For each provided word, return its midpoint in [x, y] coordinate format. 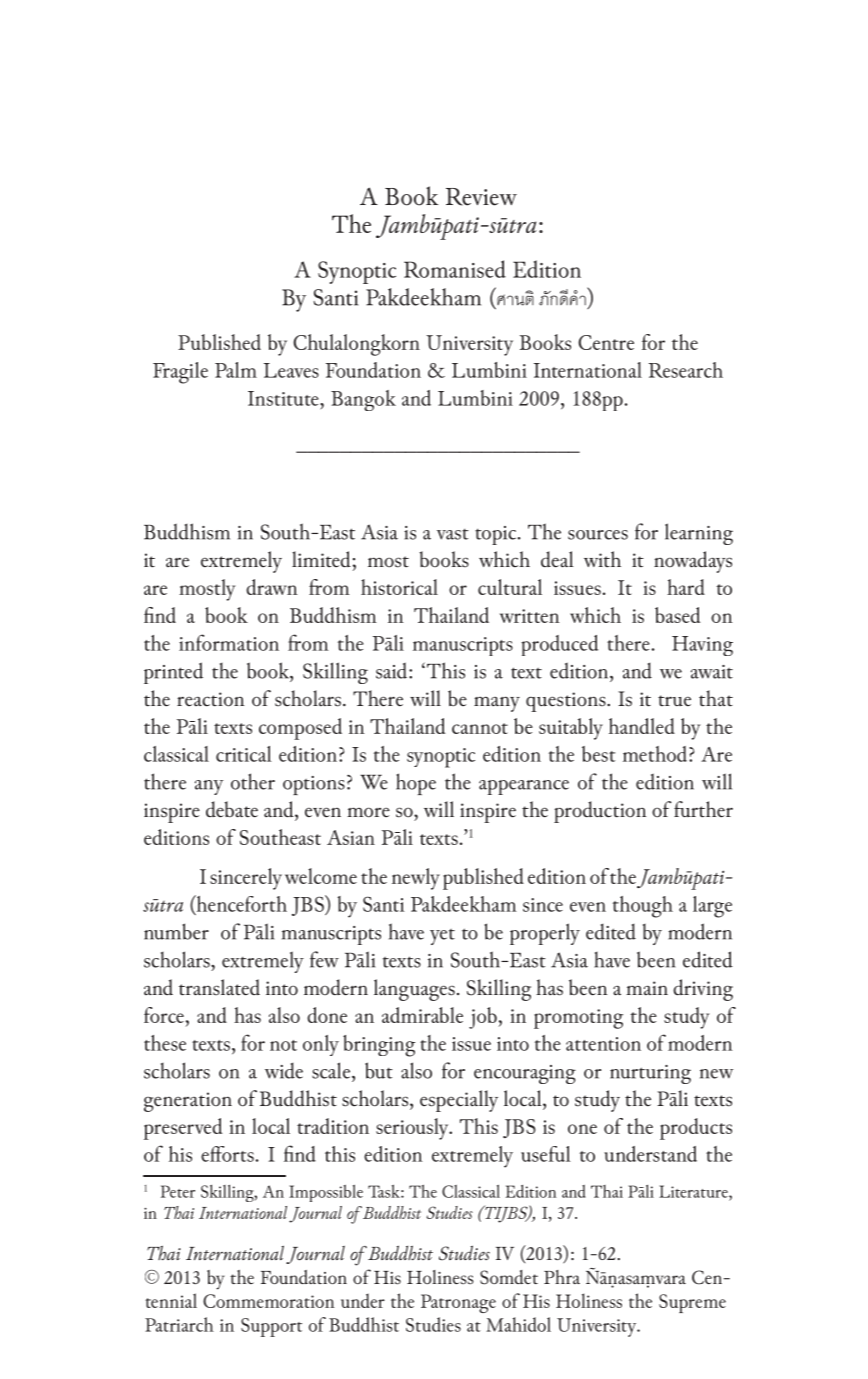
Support [271, 1327]
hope [416, 784]
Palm [236, 370]
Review [481, 197]
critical [244, 754]
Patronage [458, 1303]
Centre [606, 342]
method [655, 754]
